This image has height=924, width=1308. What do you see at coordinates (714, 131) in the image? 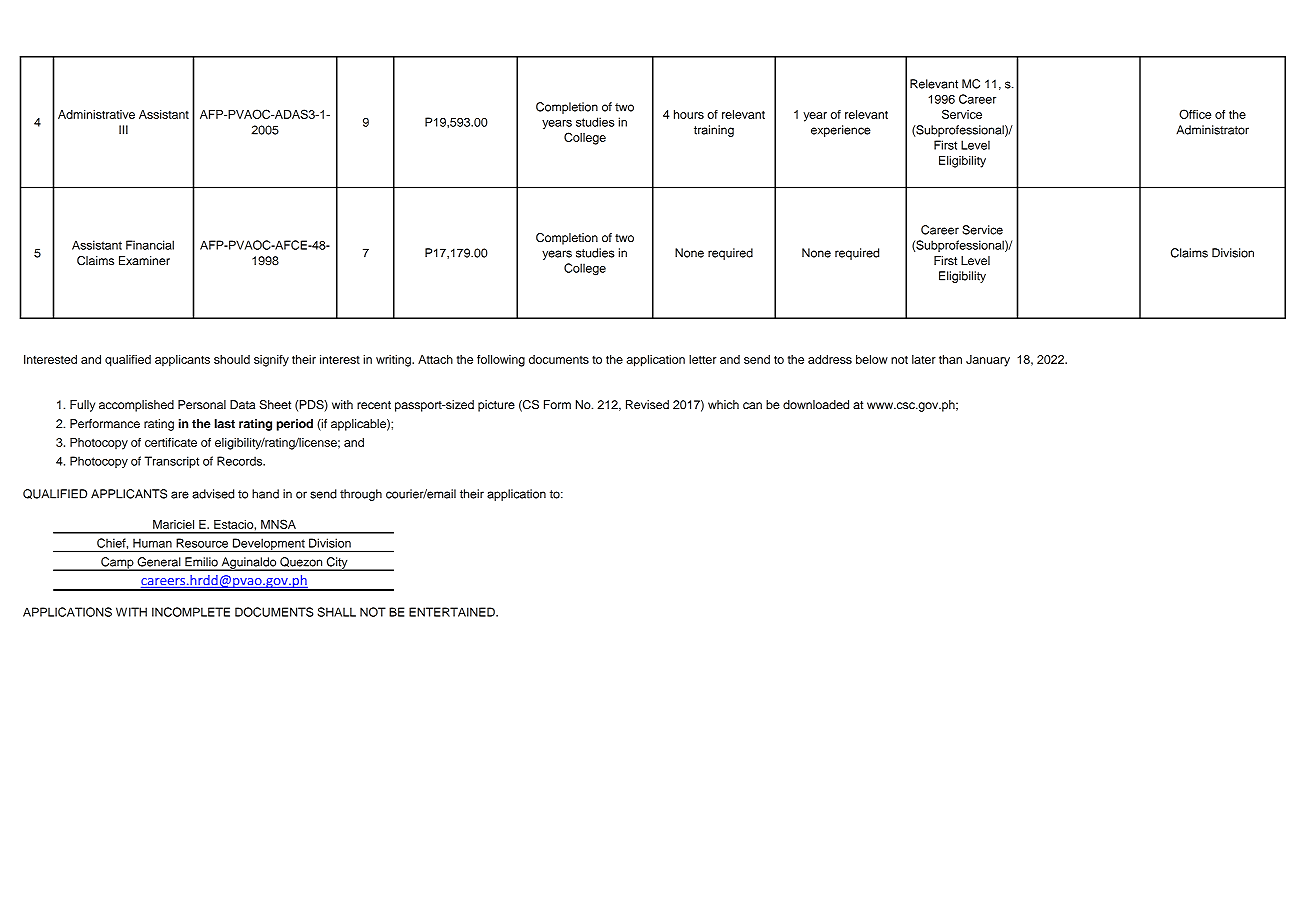
I see `training` at bounding box center [714, 131].
